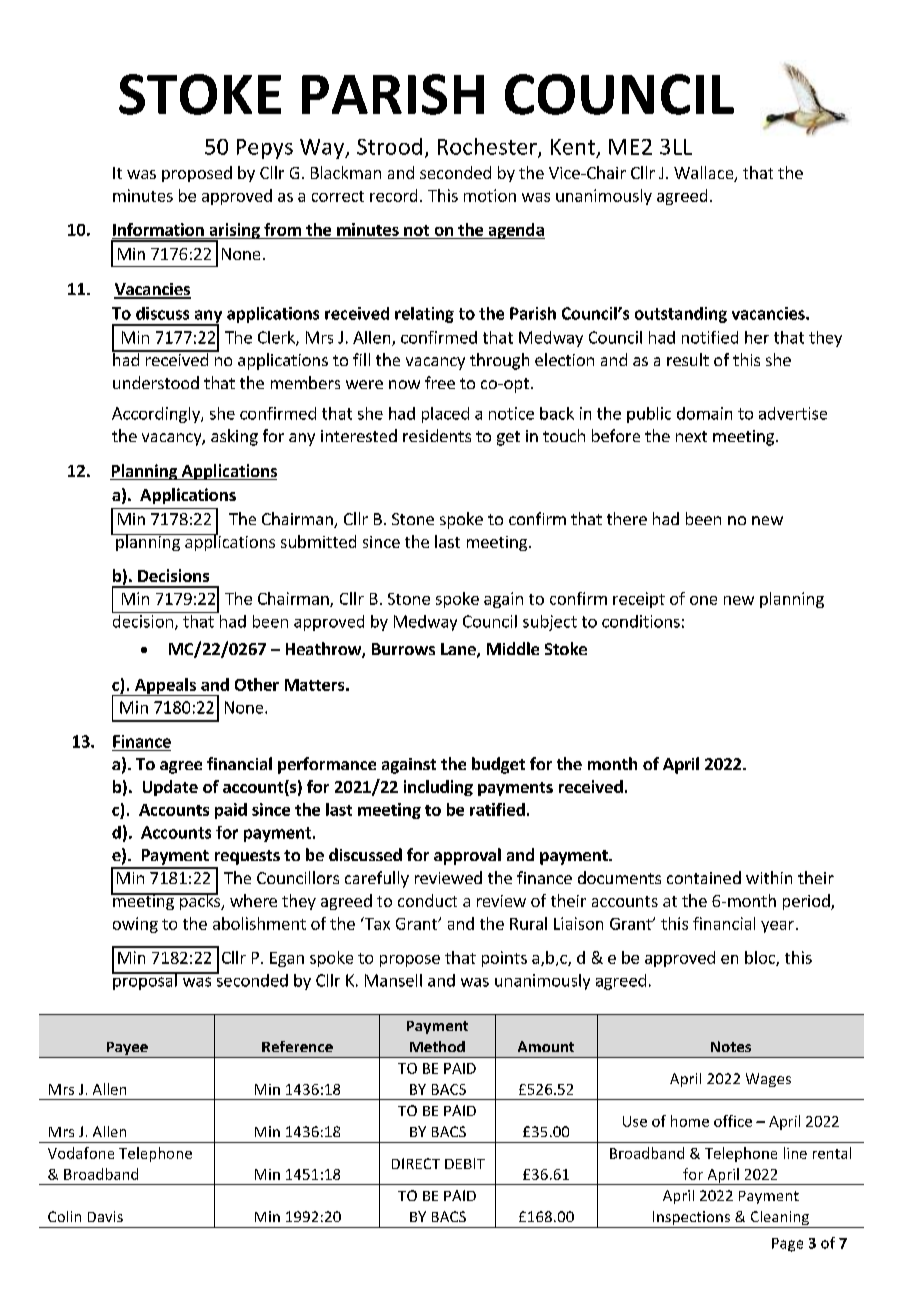 Image resolution: width=924 pixels, height=1308 pixels. Describe the element at coordinates (490, 195) in the image. I see `motion` at that location.
